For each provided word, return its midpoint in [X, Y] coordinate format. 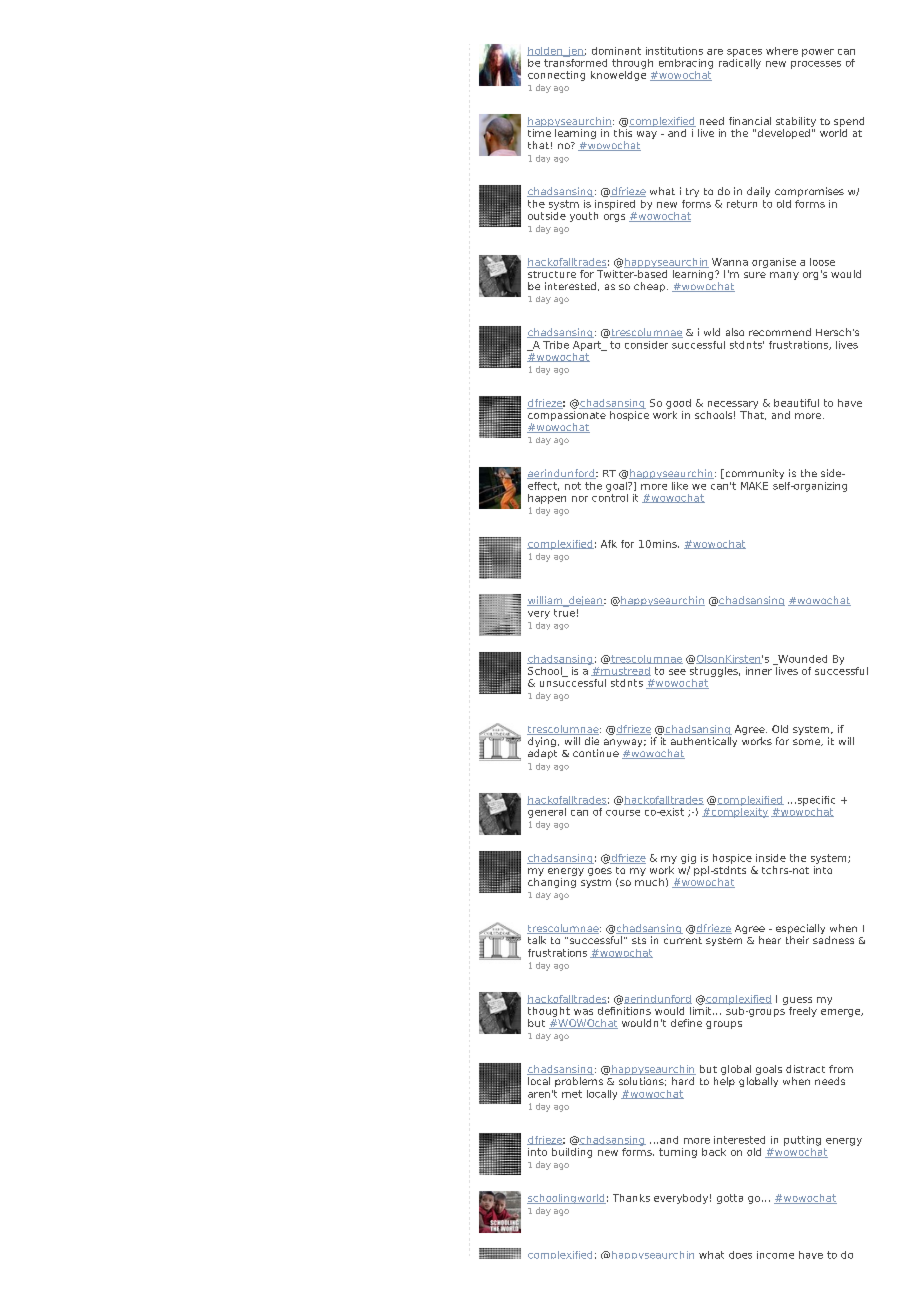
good [678, 404]
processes [816, 65]
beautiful [796, 403]
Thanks [631, 1198]
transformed [575, 61]
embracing [686, 64]
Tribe [556, 345]
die [592, 741]
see [677, 672]
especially [800, 930]
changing [552, 883]
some [808, 742]
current [683, 940]
